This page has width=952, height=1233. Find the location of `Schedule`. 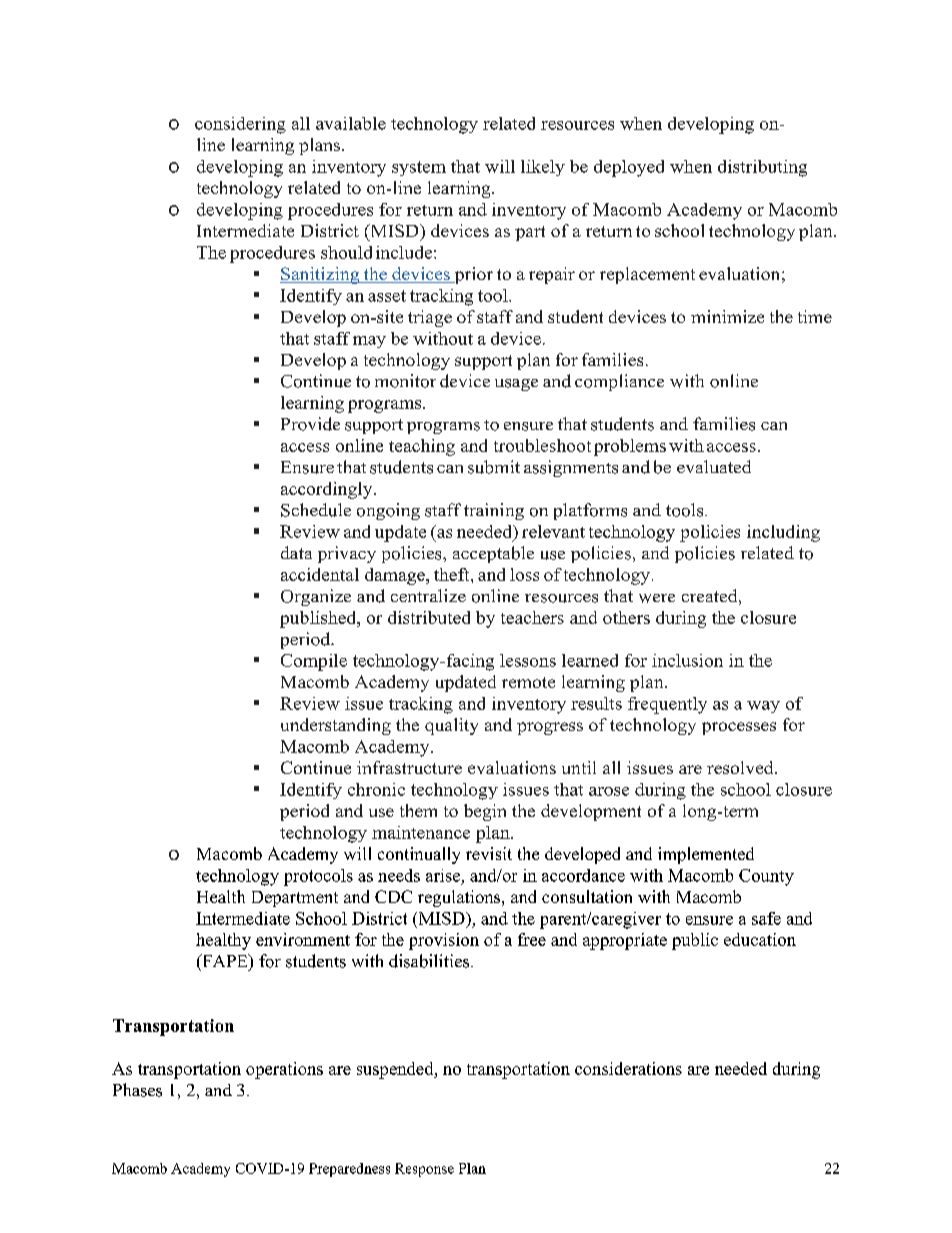

Schedule is located at coordinates (316, 510).
